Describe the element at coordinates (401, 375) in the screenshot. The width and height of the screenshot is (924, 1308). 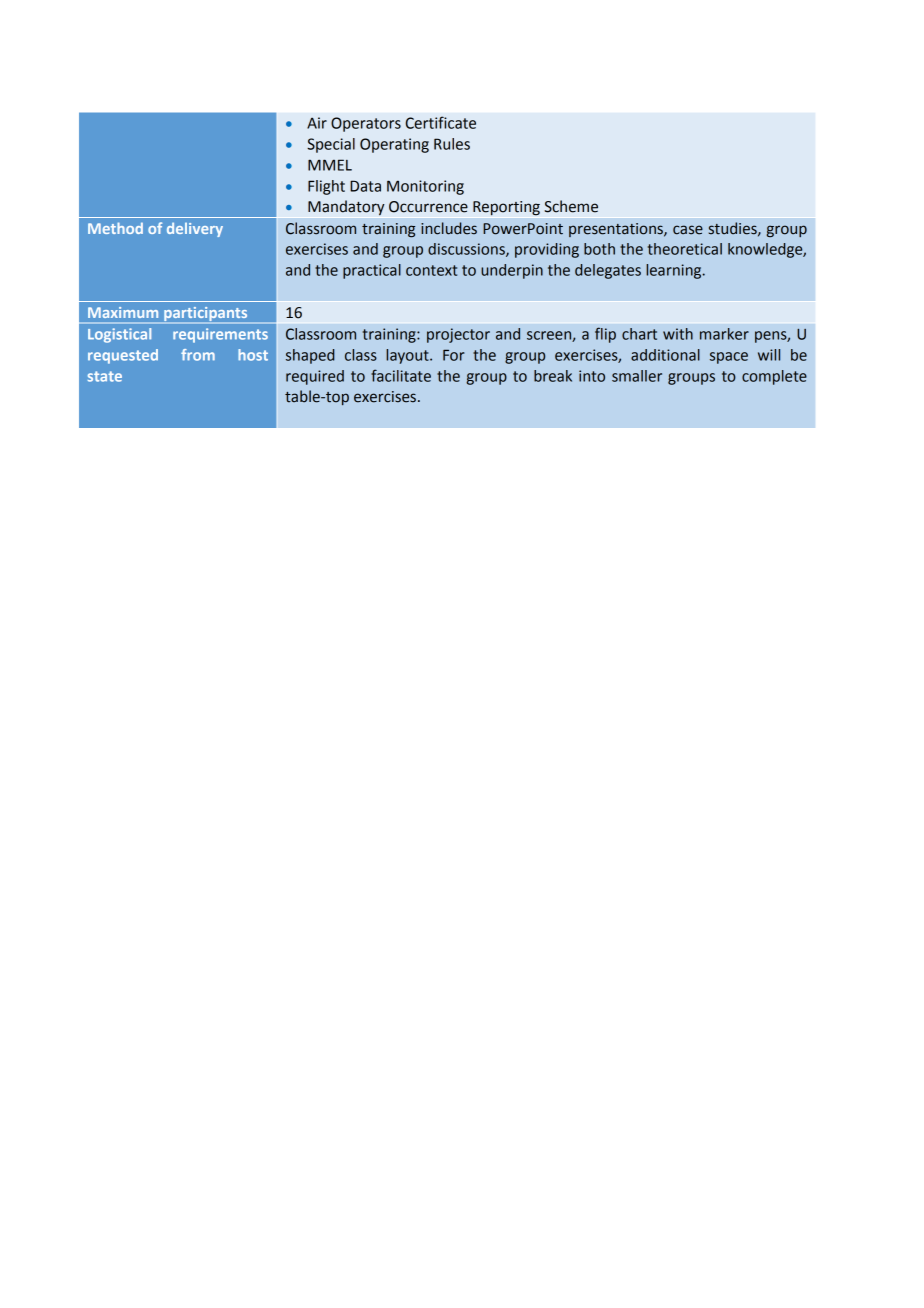
I see `facilitate` at that location.
